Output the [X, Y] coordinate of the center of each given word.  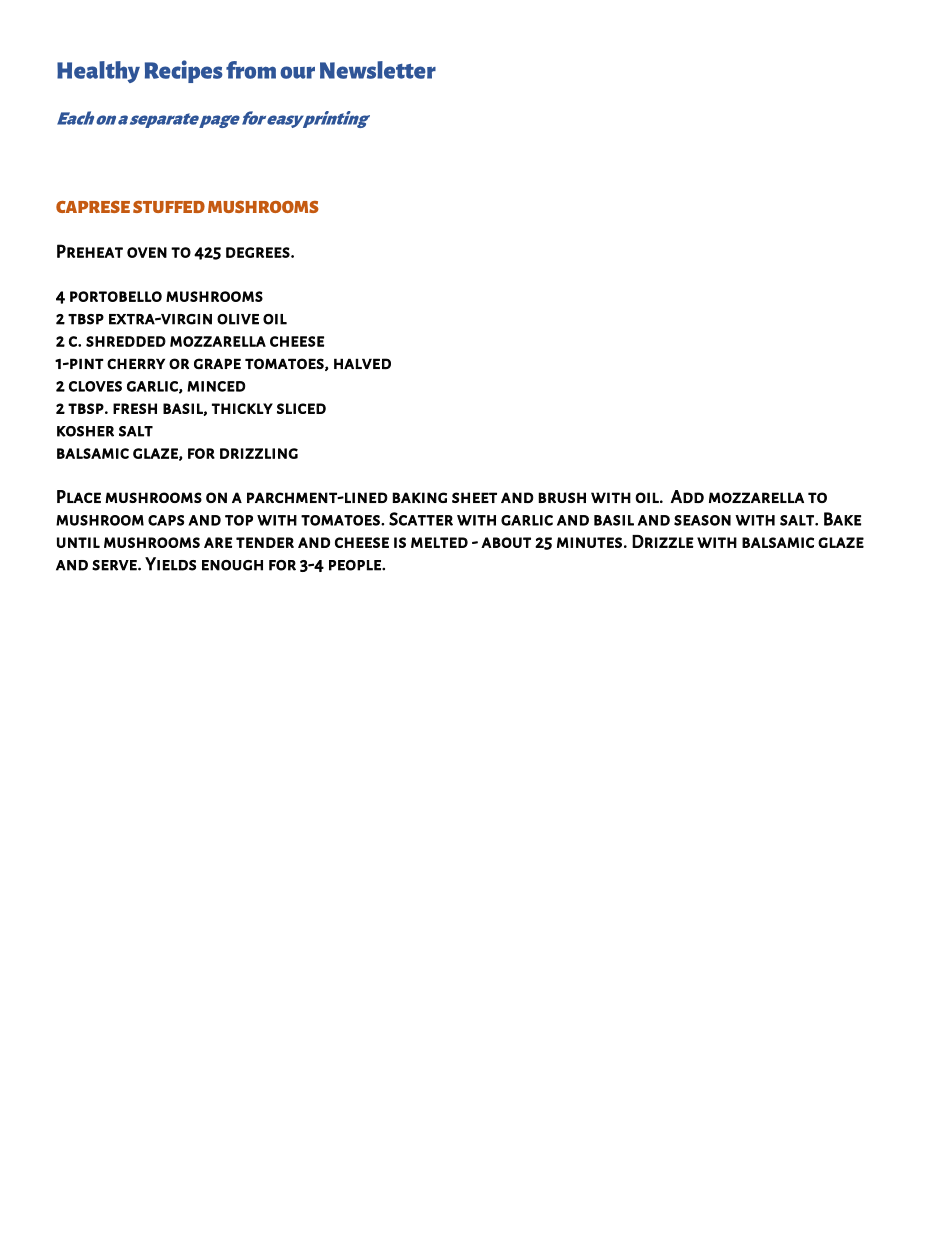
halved [362, 364]
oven [147, 252]
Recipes [184, 71]
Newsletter [378, 70]
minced [216, 386]
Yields [170, 564]
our [297, 72]
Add [687, 496]
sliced [301, 408]
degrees [258, 252]
